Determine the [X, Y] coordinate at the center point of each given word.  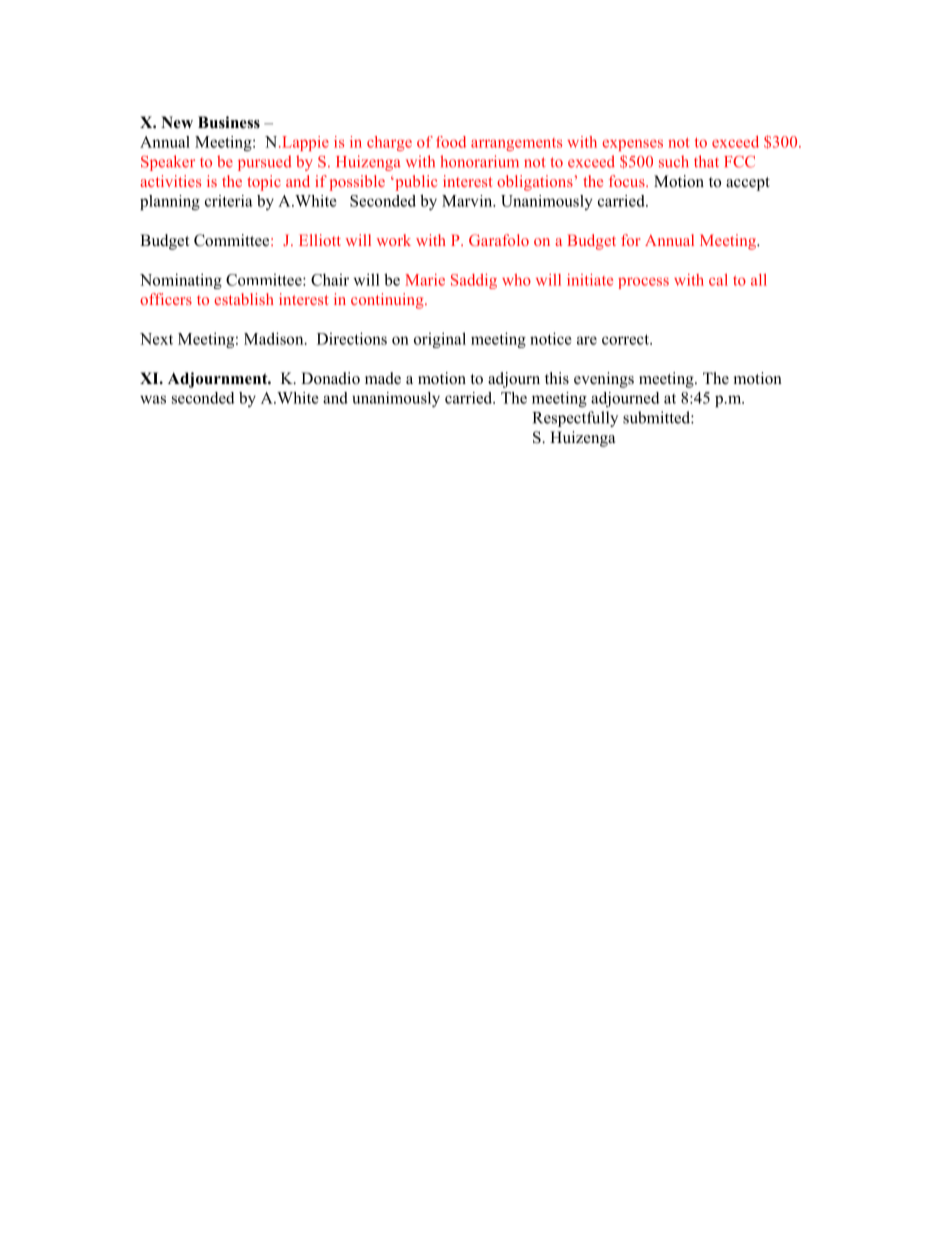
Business [229, 122]
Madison [275, 338]
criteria [229, 201]
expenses [632, 145]
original [440, 340]
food [451, 142]
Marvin [468, 201]
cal [718, 280]
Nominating [181, 281]
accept [748, 184]
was [153, 399]
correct [626, 339]
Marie [425, 280]
